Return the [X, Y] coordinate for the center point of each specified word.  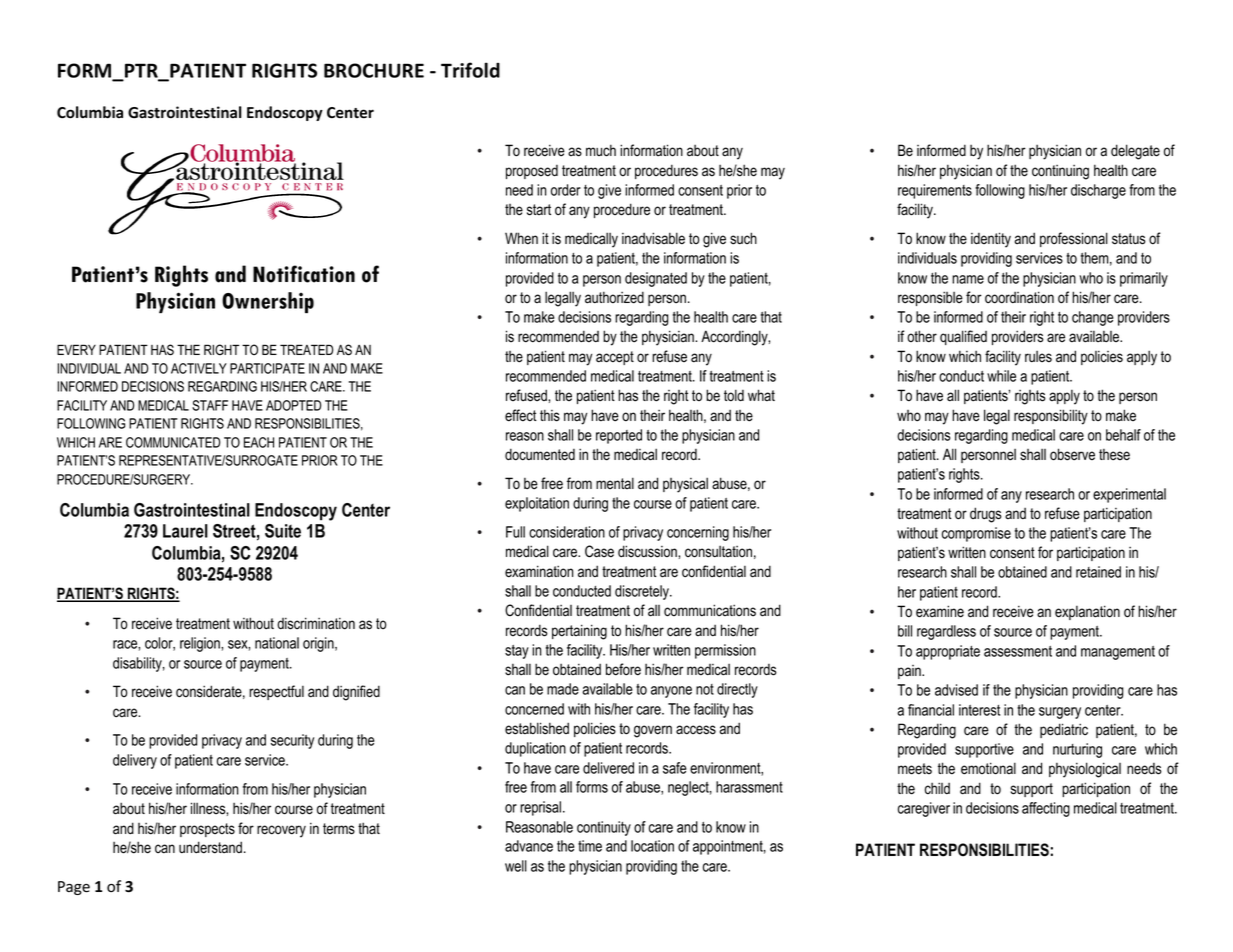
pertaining [579, 632]
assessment [1018, 651]
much [601, 150]
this [550, 415]
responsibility [1051, 417]
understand [210, 847]
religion [201, 644]
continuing [1060, 172]
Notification [304, 274]
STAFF [210, 405]
